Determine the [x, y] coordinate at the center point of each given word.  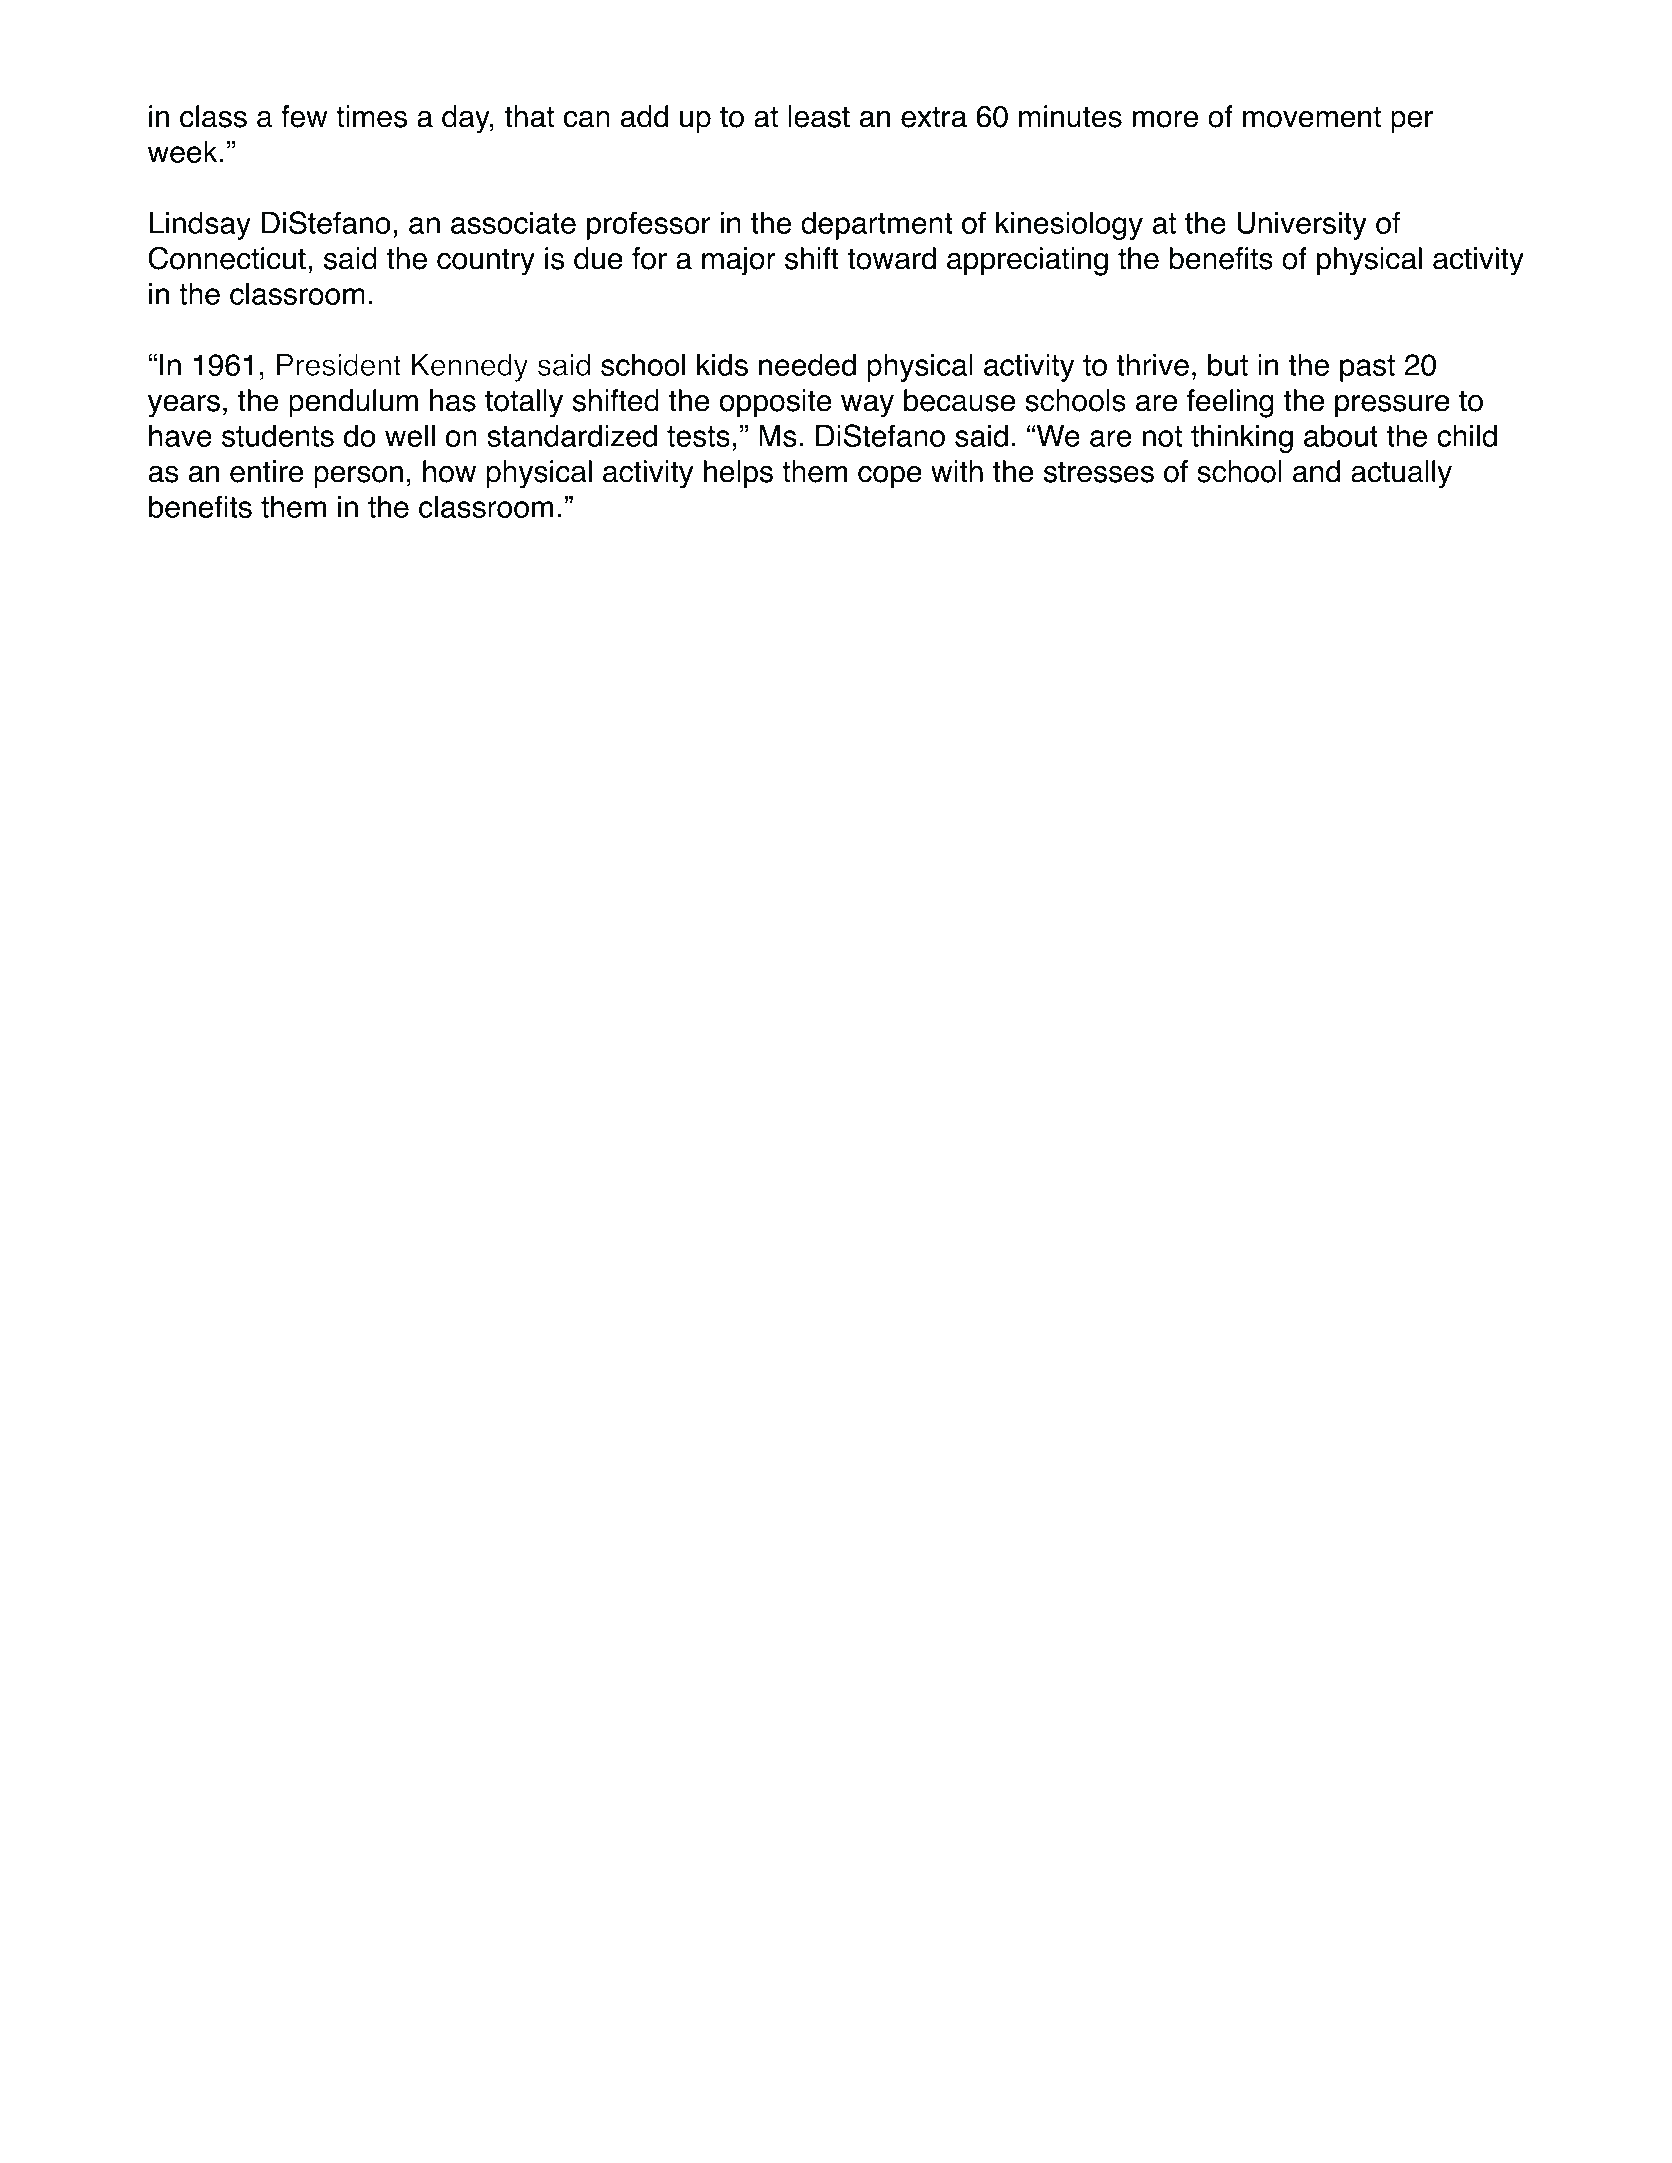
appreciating [1027, 261]
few [304, 116]
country [486, 262]
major [739, 261]
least [819, 116]
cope [890, 477]
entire [267, 471]
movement [1312, 117]
